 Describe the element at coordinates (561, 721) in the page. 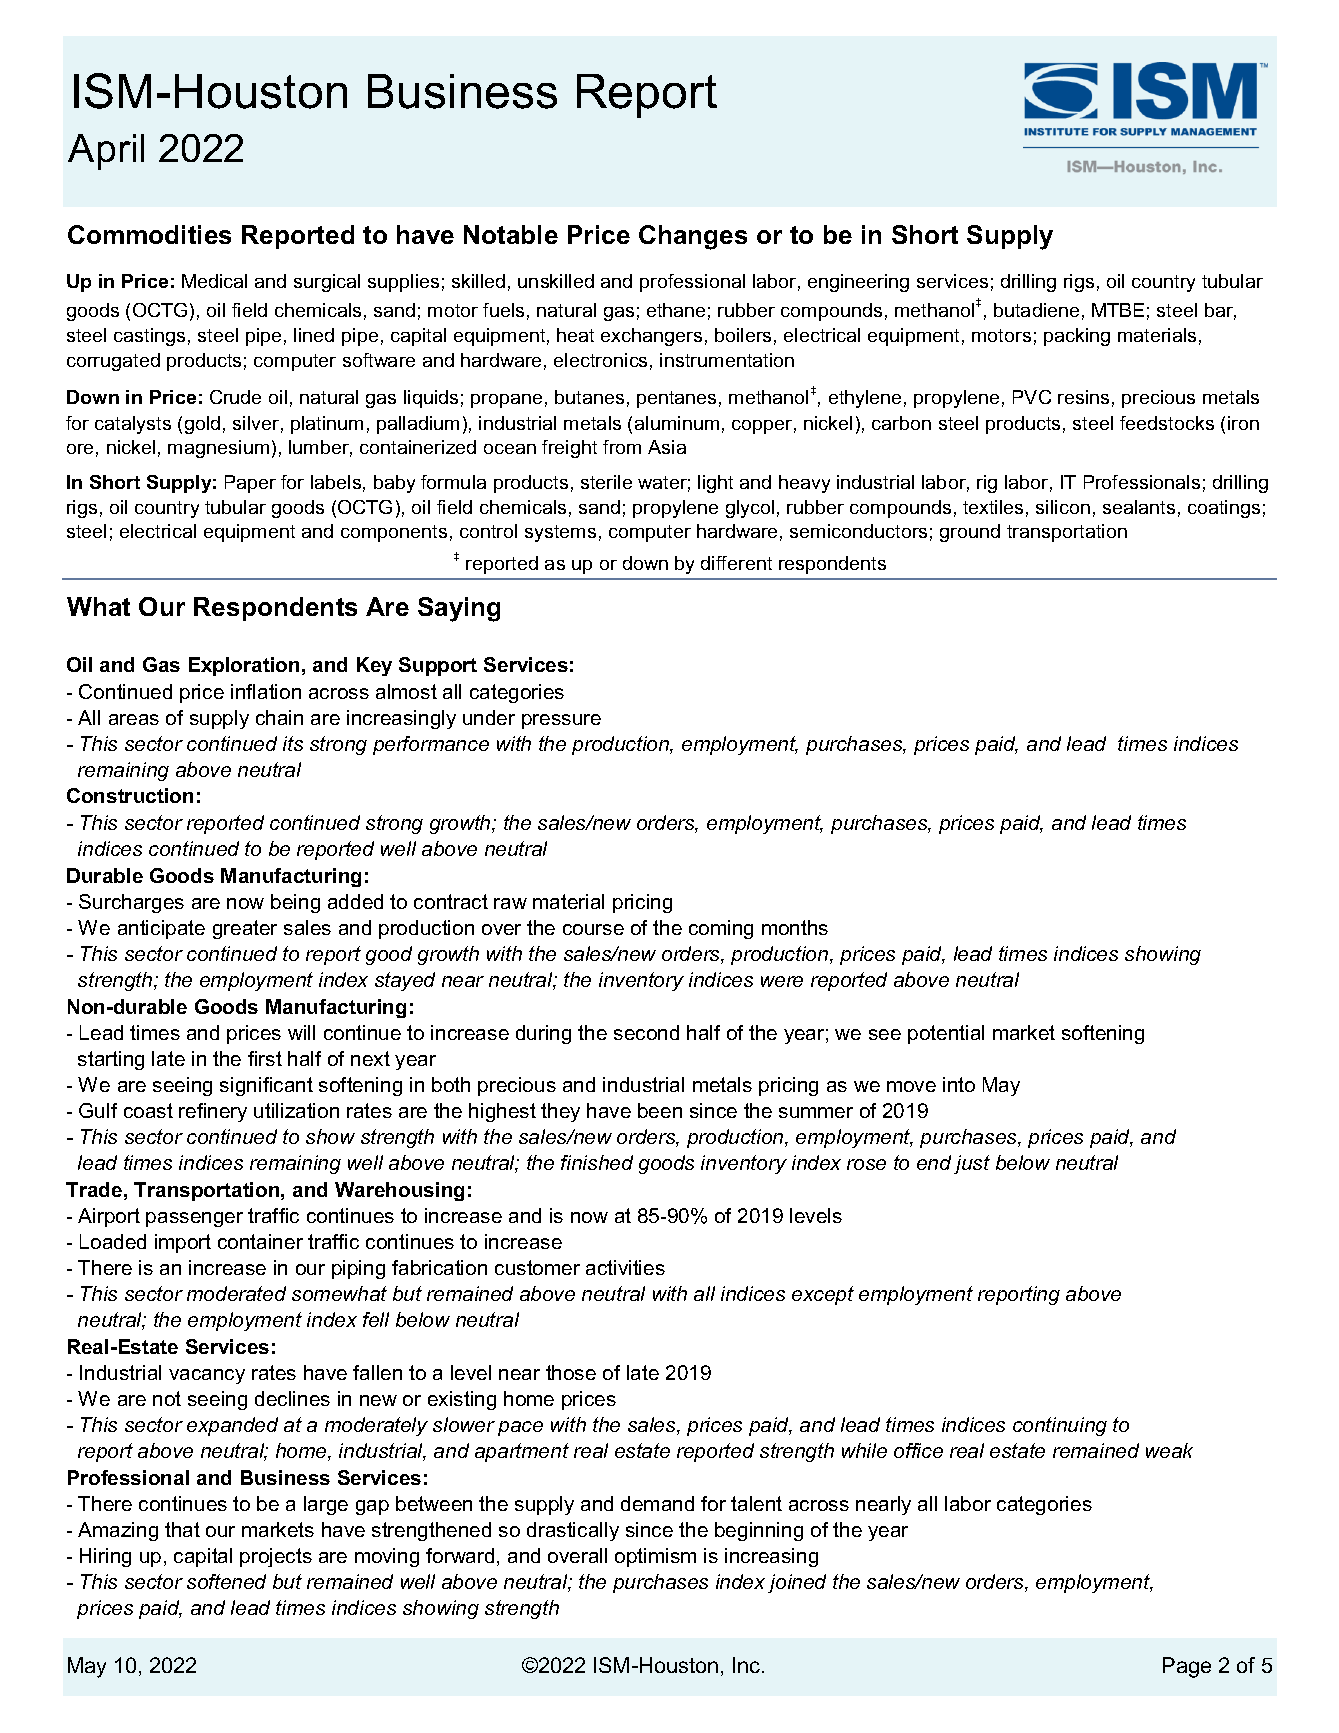

I see `pressure` at that location.
